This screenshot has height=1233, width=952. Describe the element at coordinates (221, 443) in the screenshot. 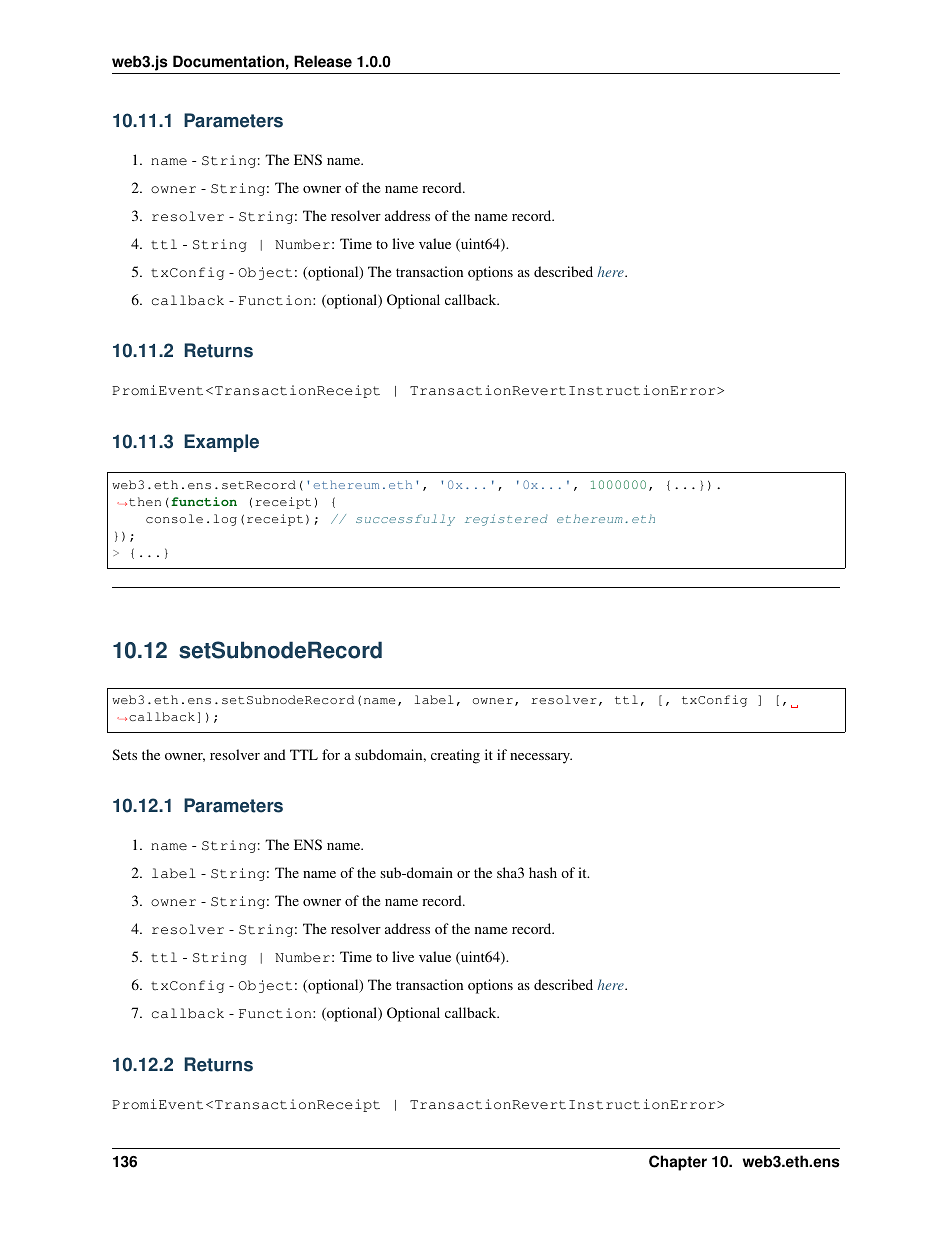

I see `Example` at that location.
